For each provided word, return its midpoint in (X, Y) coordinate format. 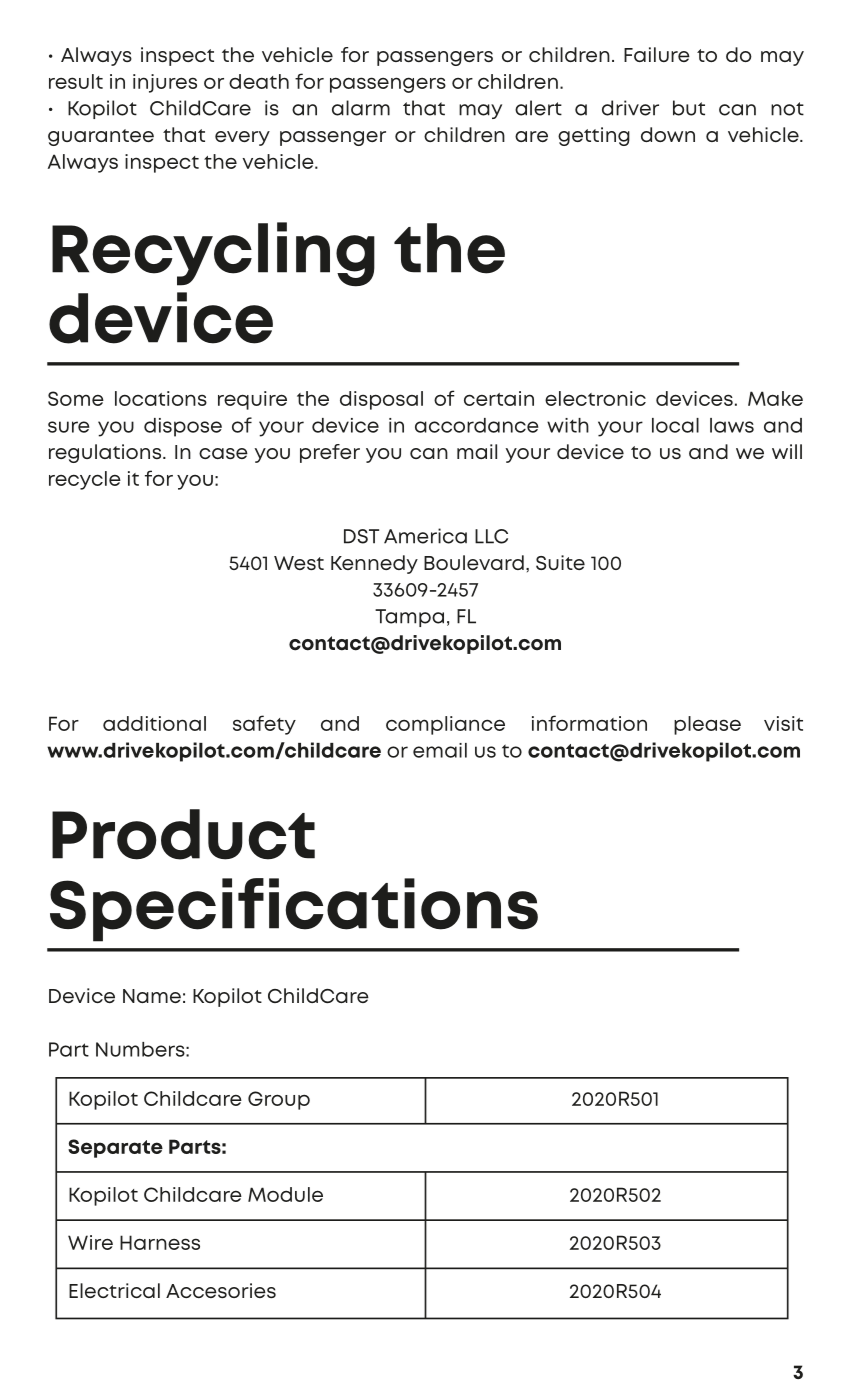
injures (165, 83)
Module (285, 1194)
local (675, 425)
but (689, 108)
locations (161, 398)
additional (154, 723)
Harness (160, 1242)
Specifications (294, 910)
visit (783, 723)
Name (152, 996)
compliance (445, 725)
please (707, 725)
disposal (381, 400)
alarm (361, 108)
